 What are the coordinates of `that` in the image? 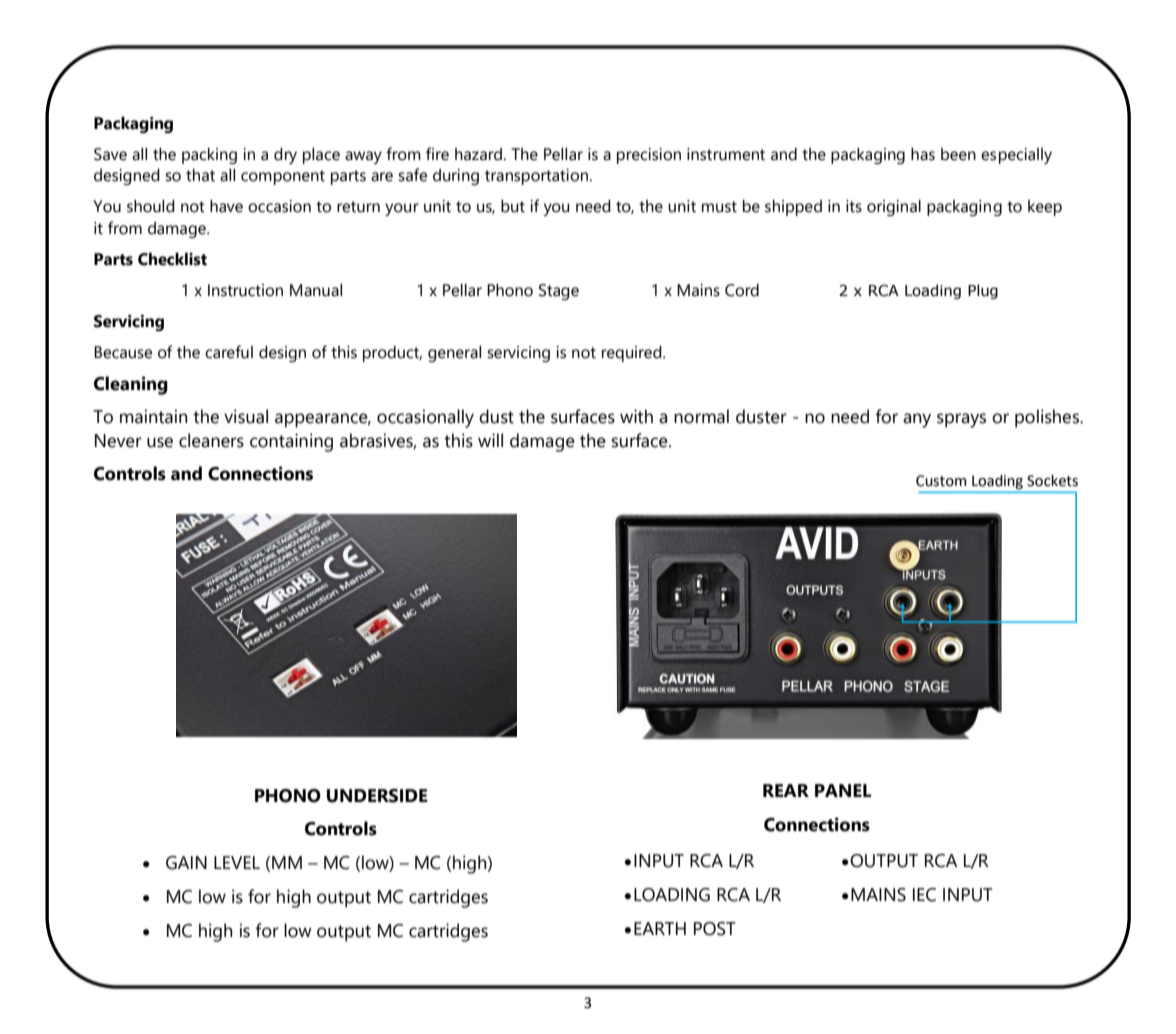 It's located at (200, 175).
